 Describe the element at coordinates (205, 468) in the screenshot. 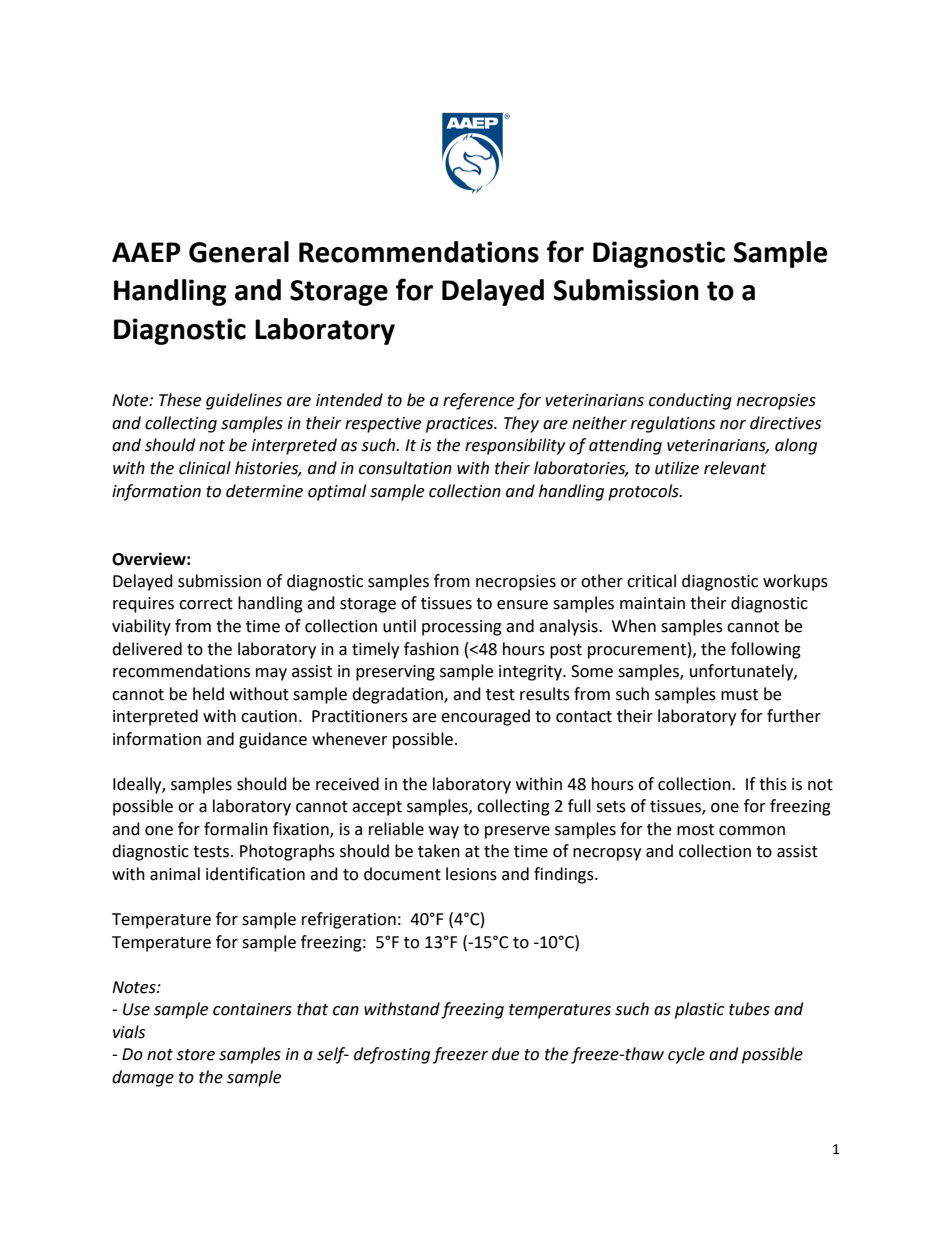

I see `clinical` at that location.
